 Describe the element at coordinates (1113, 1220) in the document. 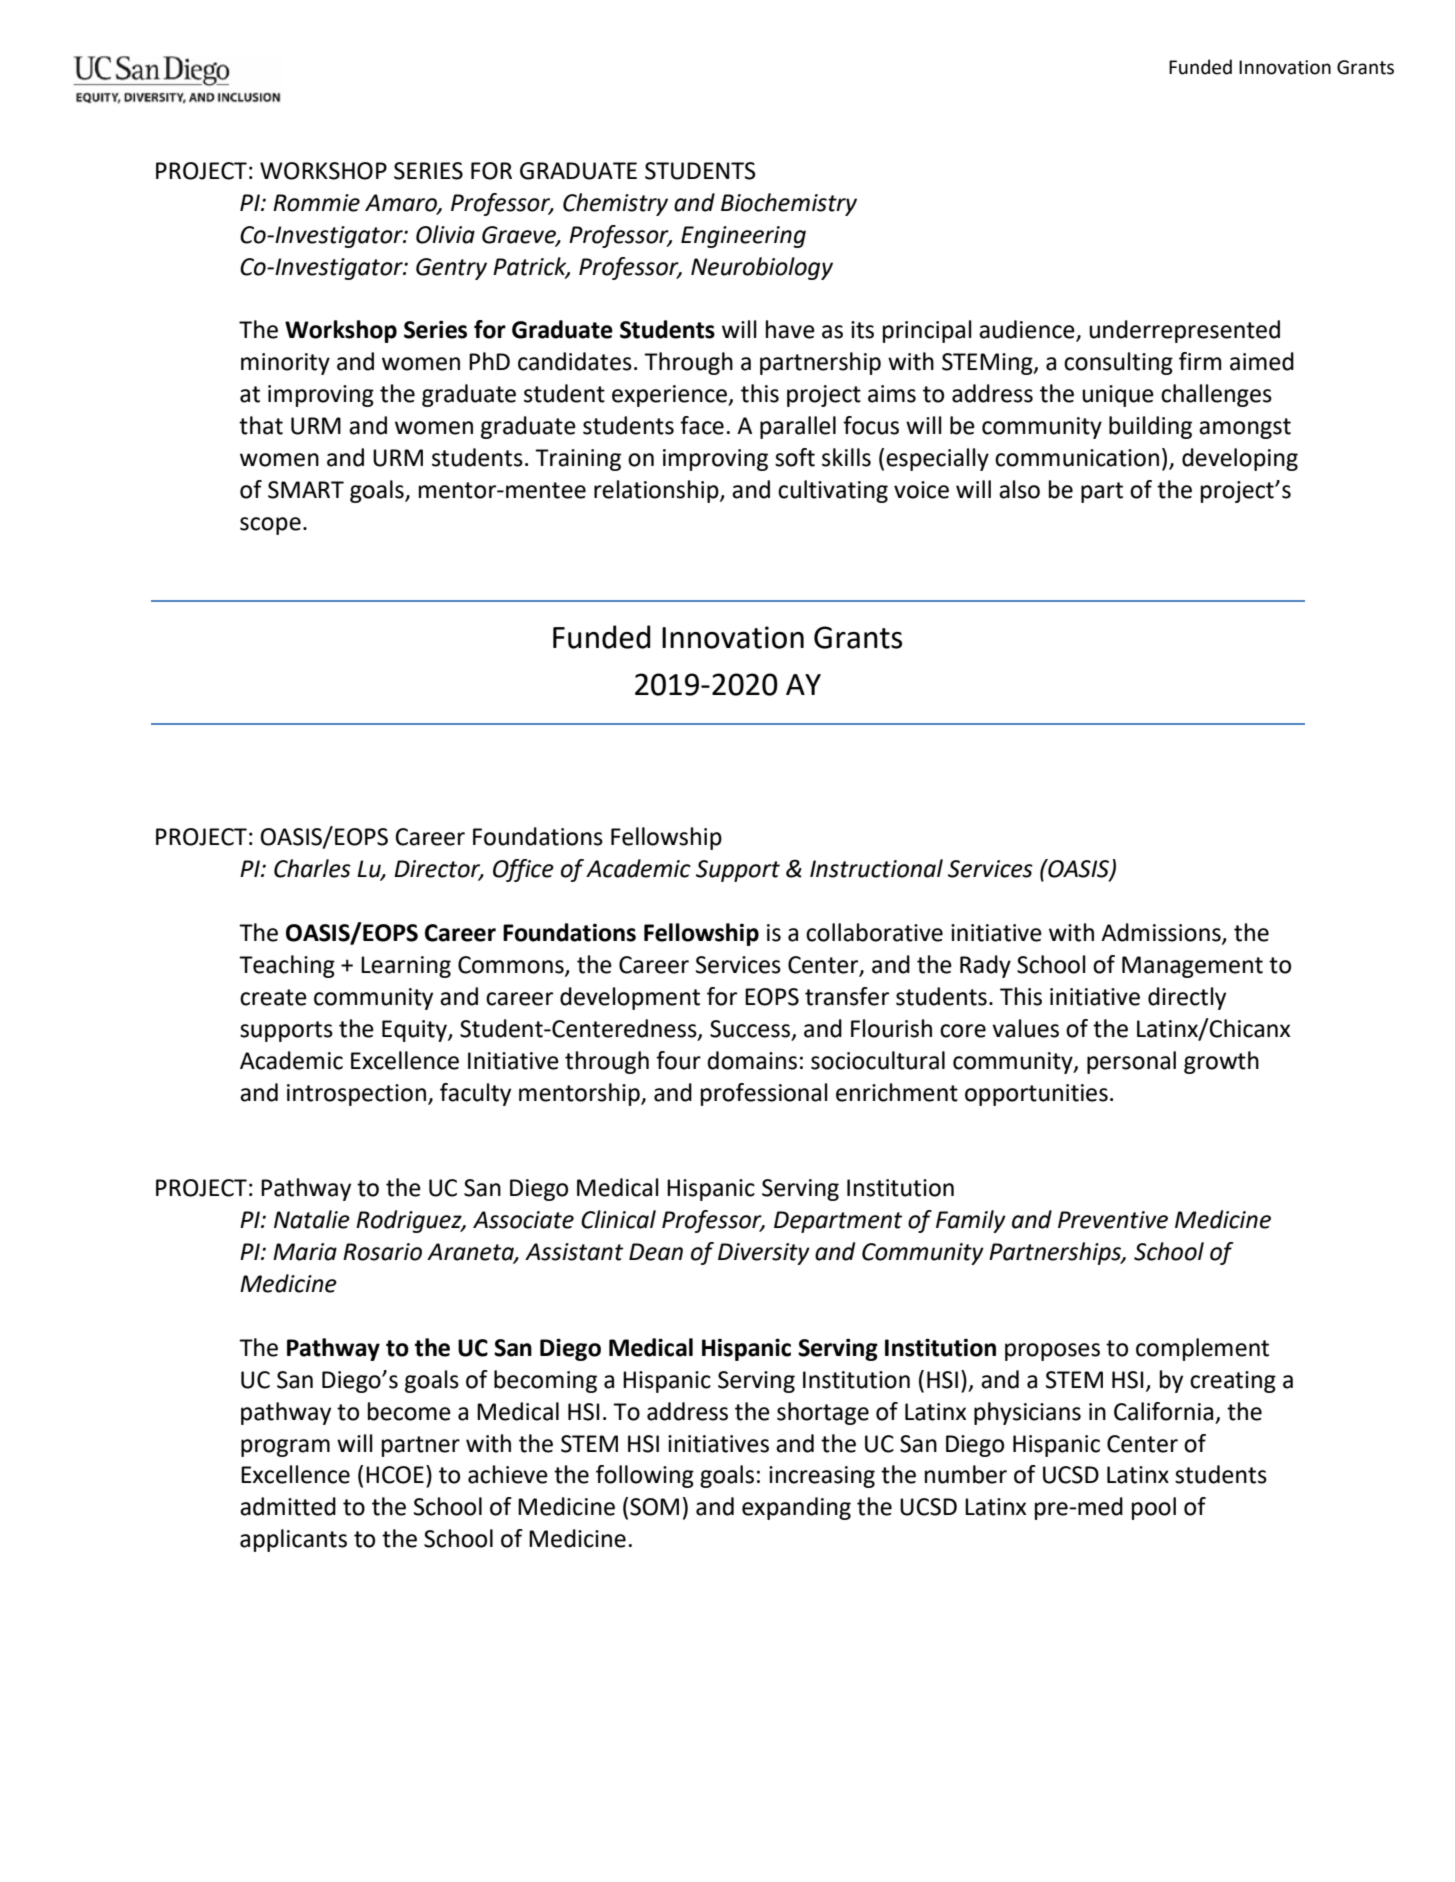

I see `Preventive` at that location.
